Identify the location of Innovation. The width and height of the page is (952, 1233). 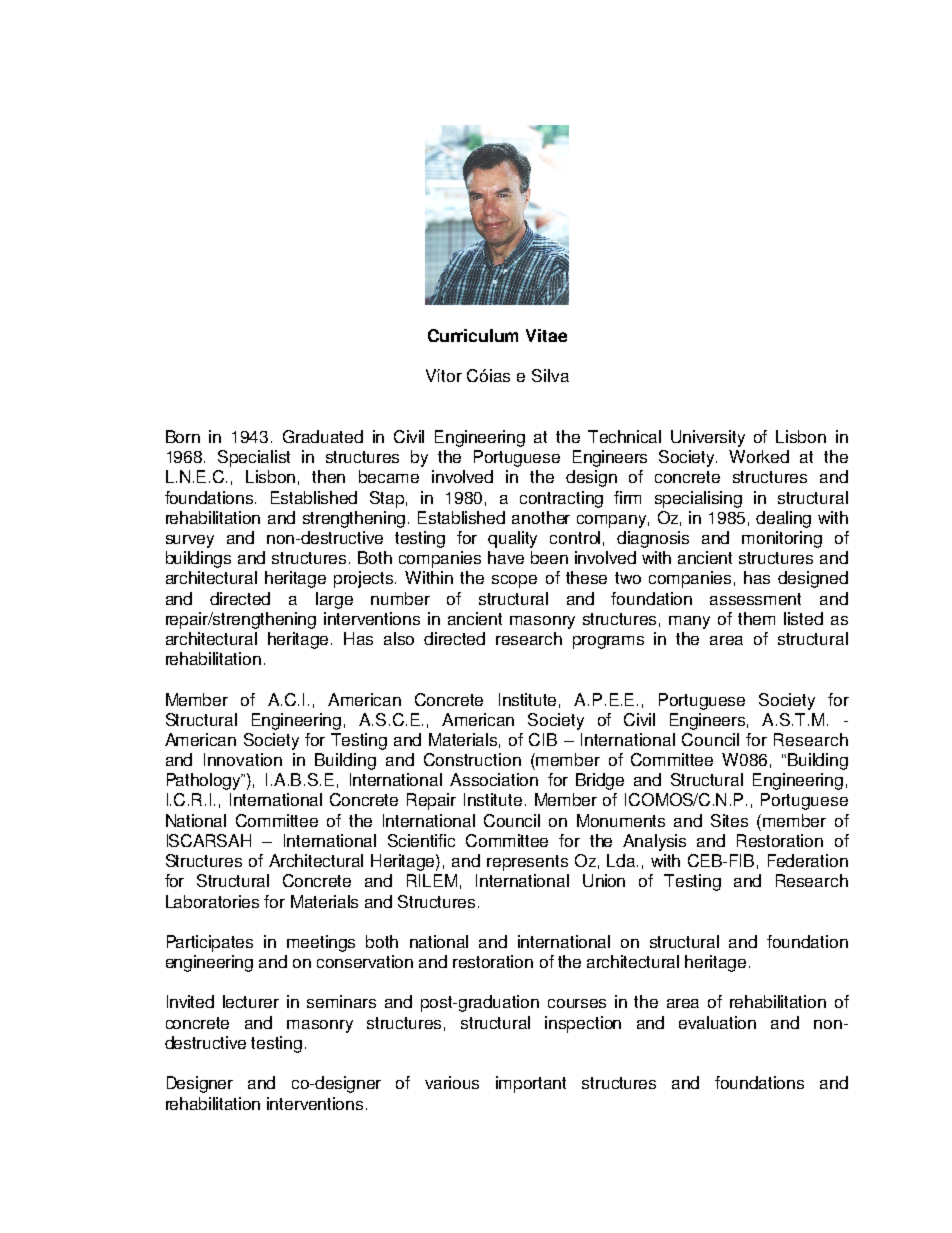
(243, 759).
